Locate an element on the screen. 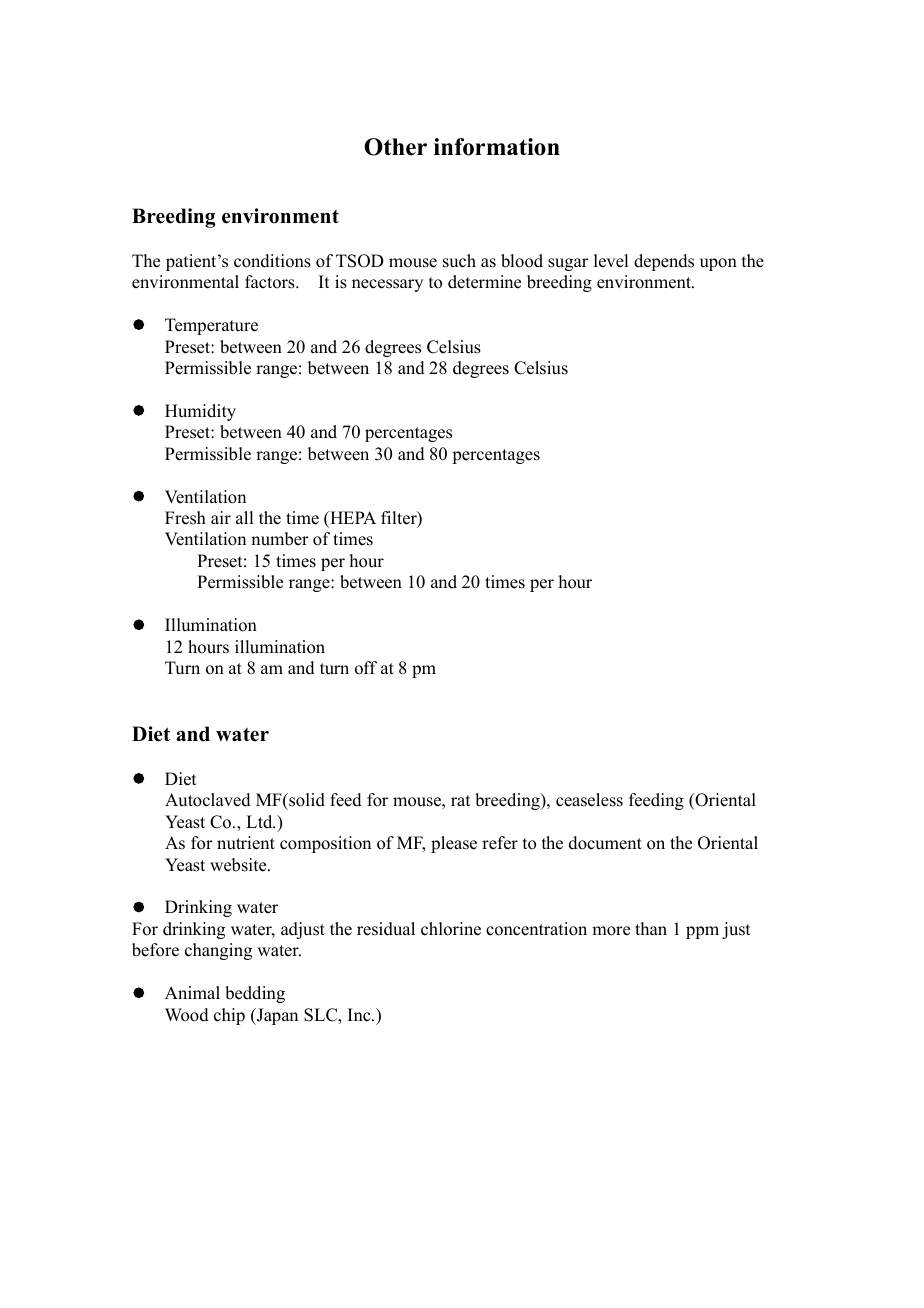  Animal is located at coordinates (192, 992).
